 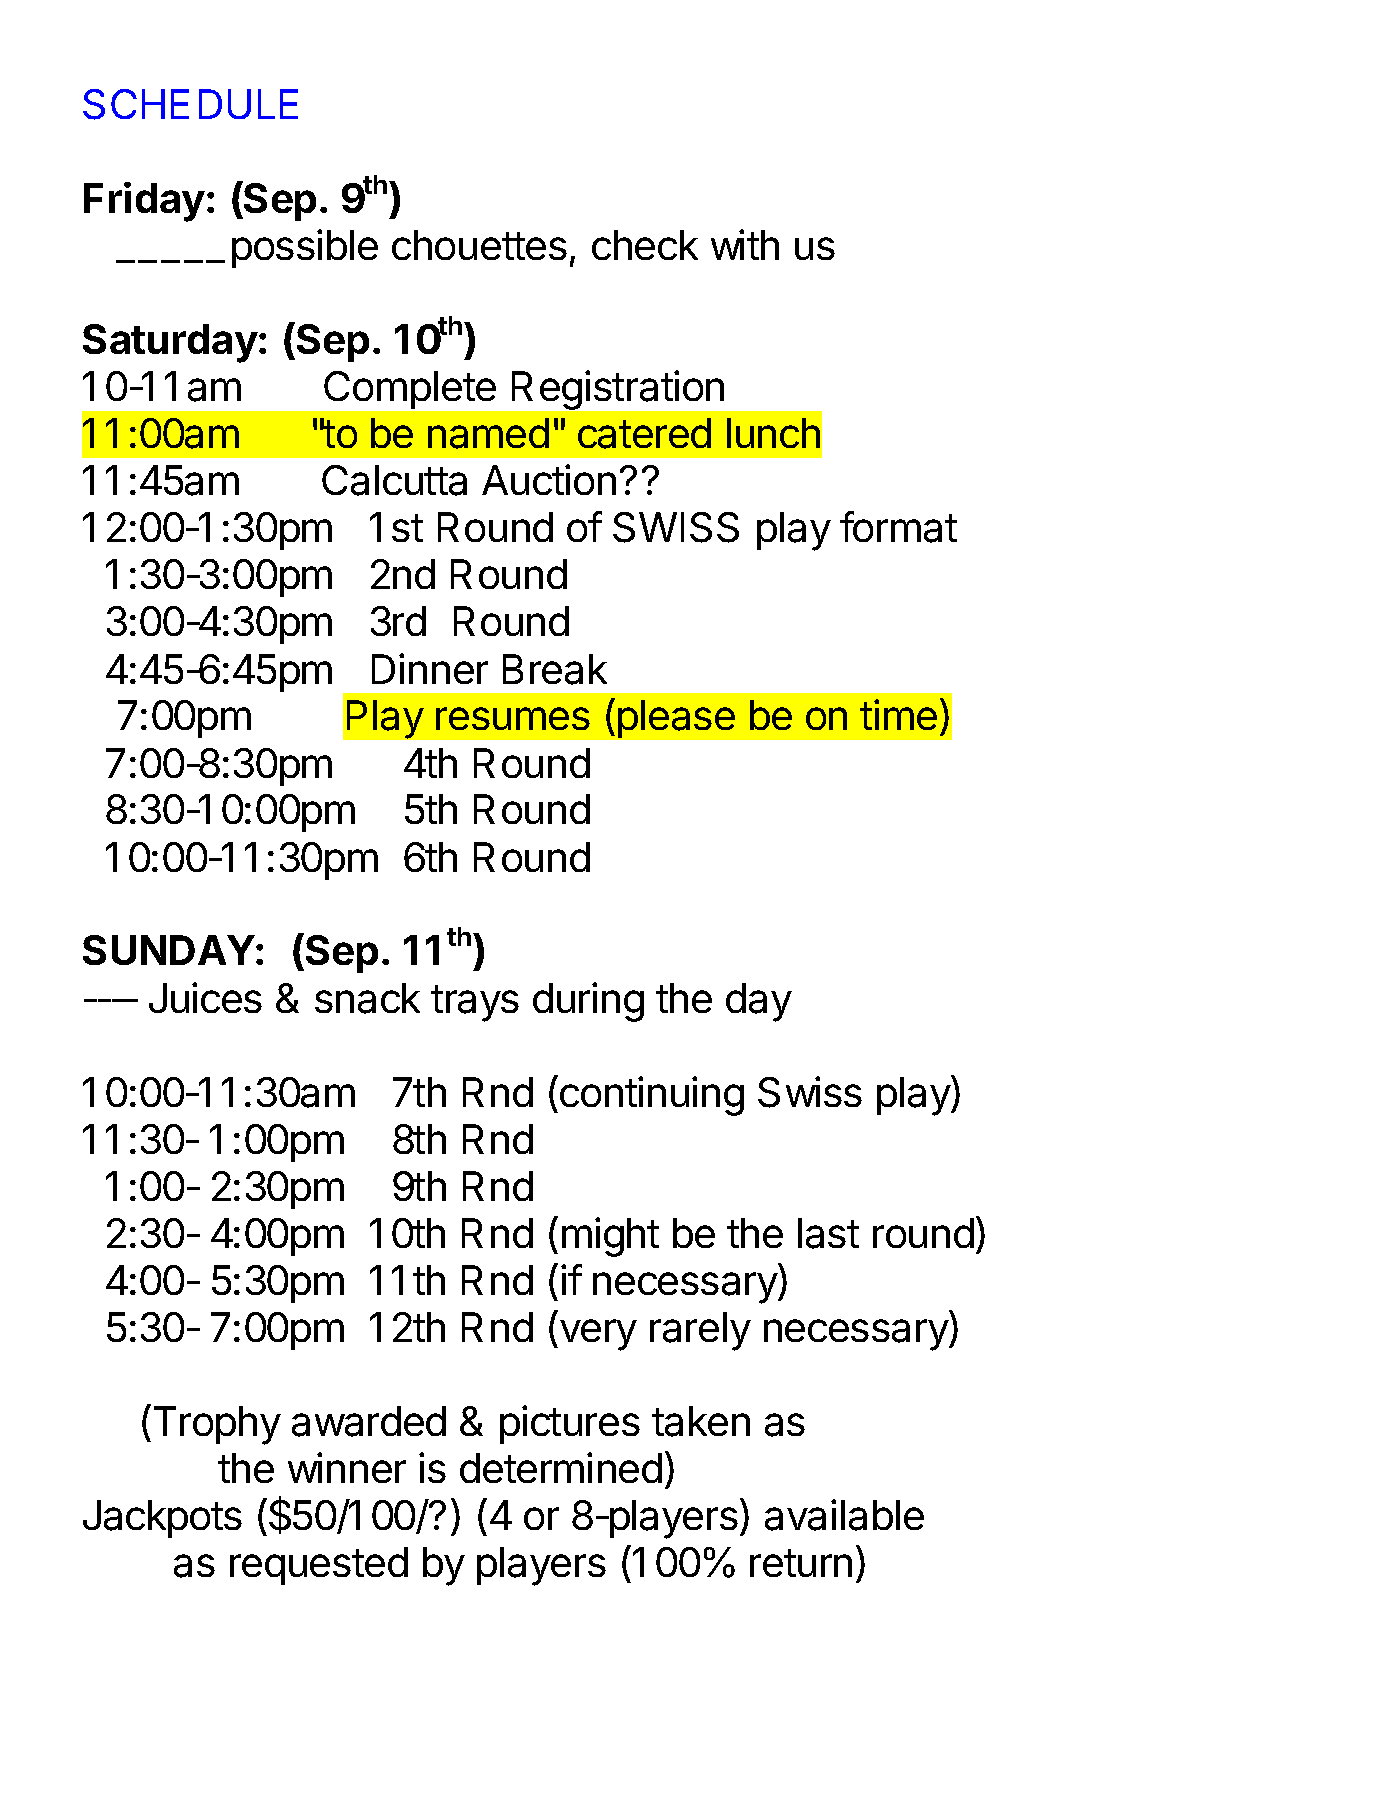 What do you see at coordinates (898, 714) in the screenshot?
I see `time` at bounding box center [898, 714].
